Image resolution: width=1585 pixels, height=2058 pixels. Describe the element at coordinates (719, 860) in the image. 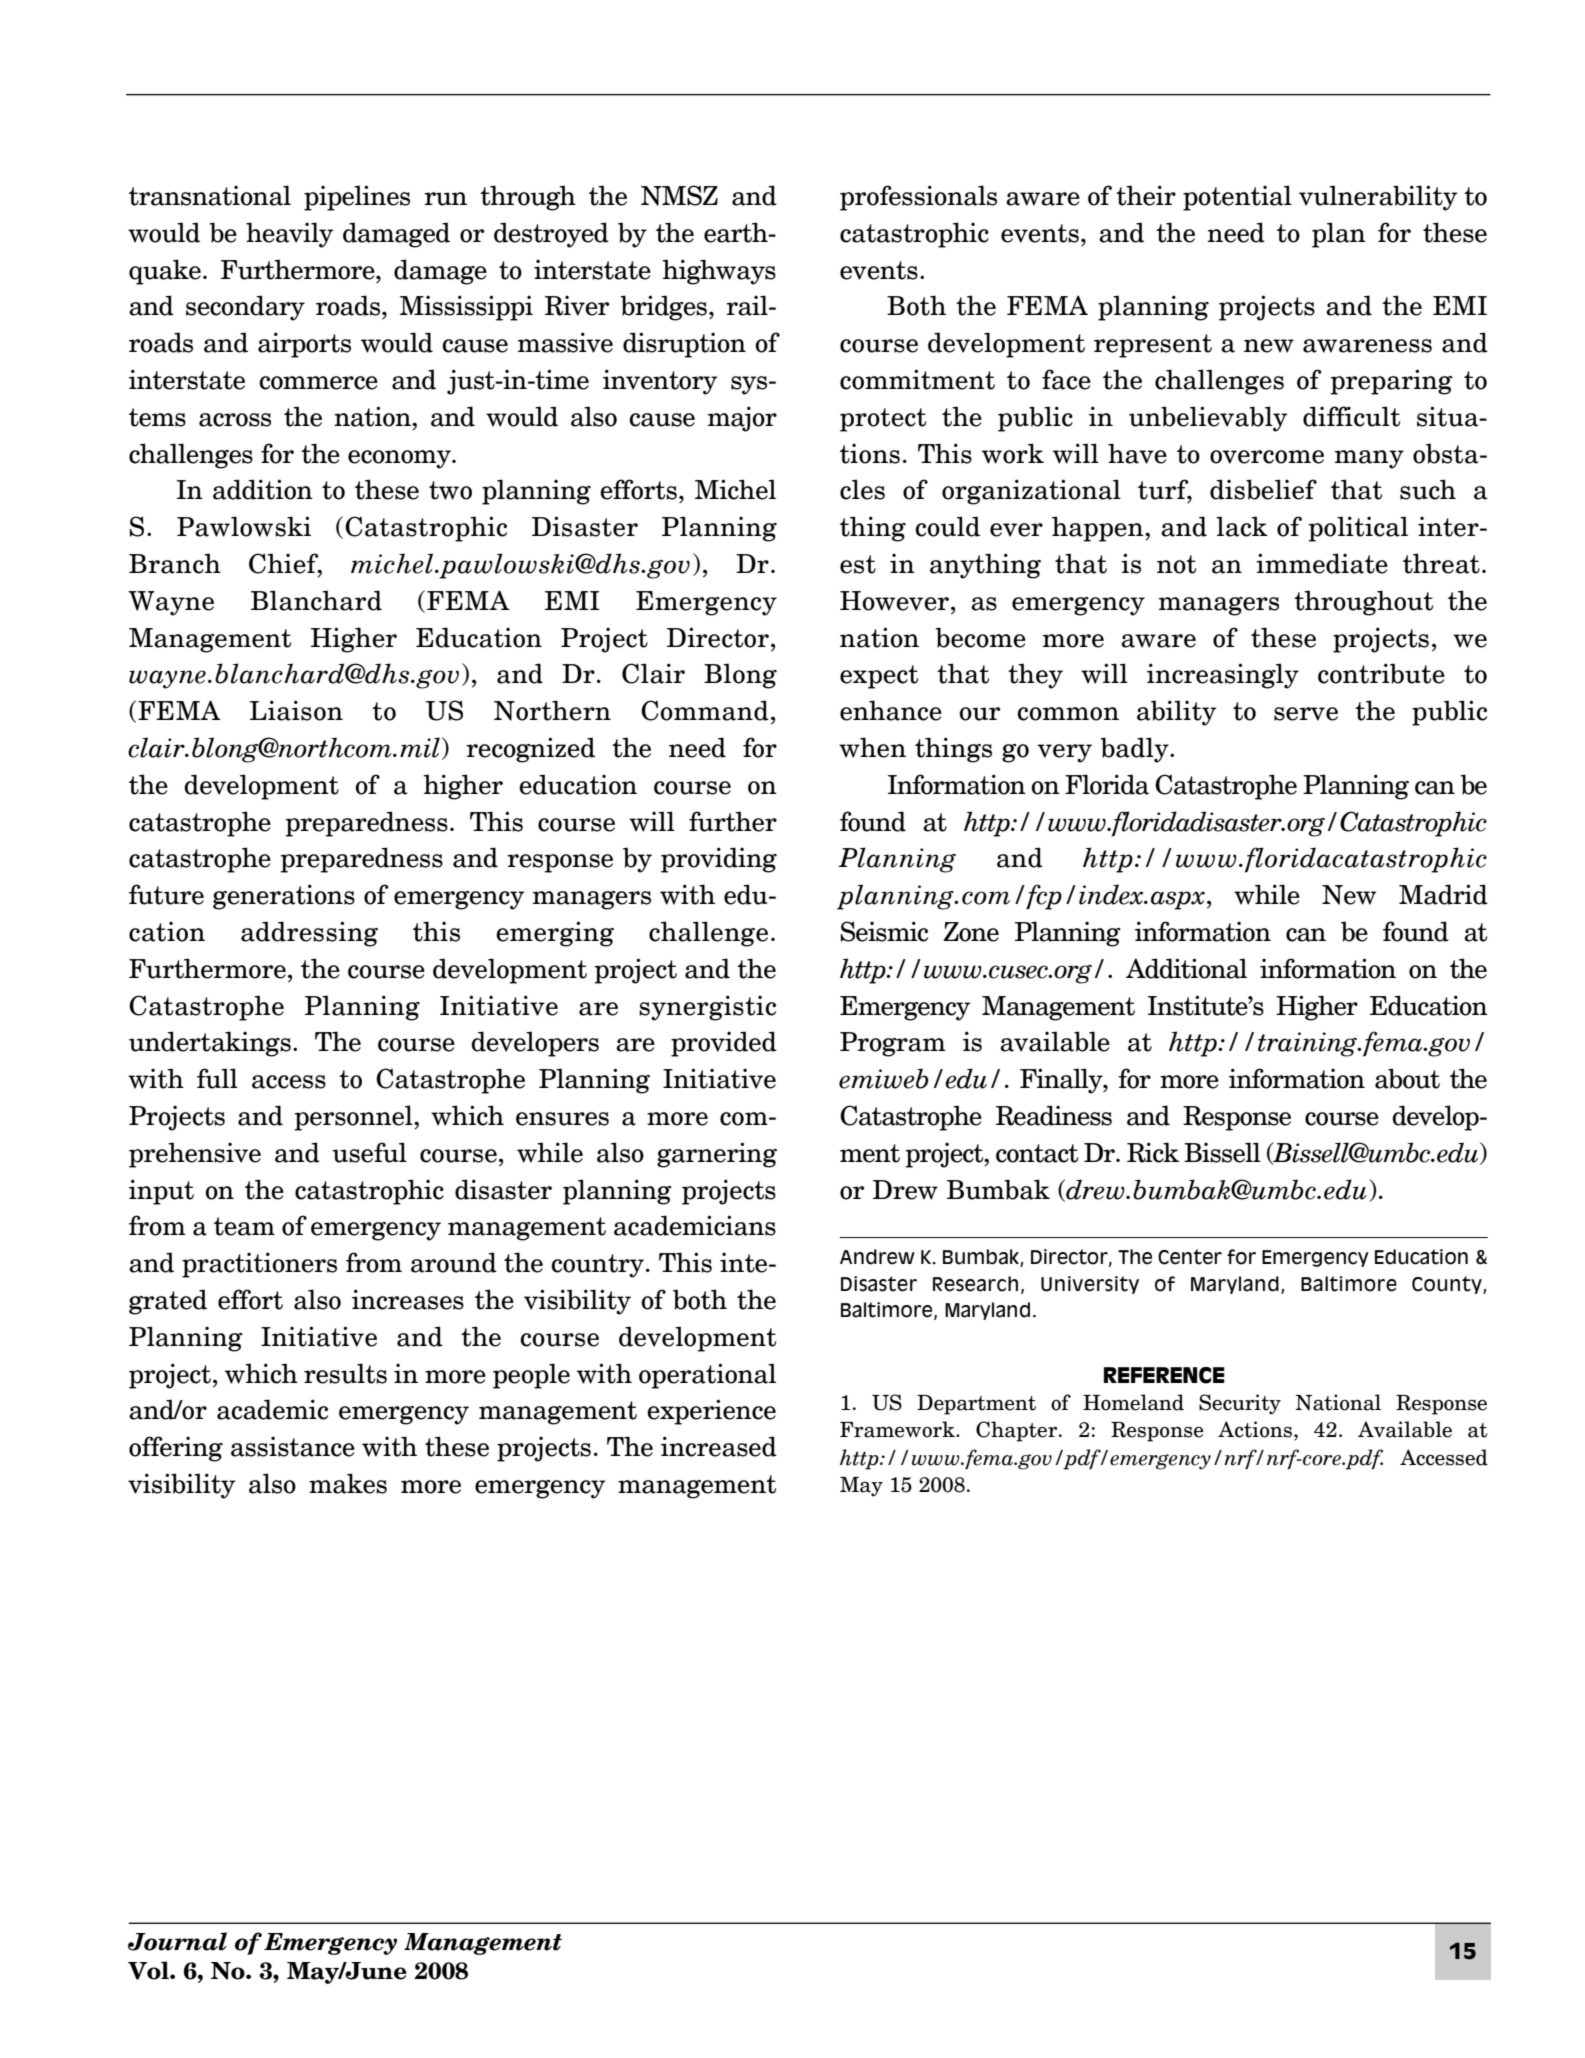

I see `providing` at that location.
